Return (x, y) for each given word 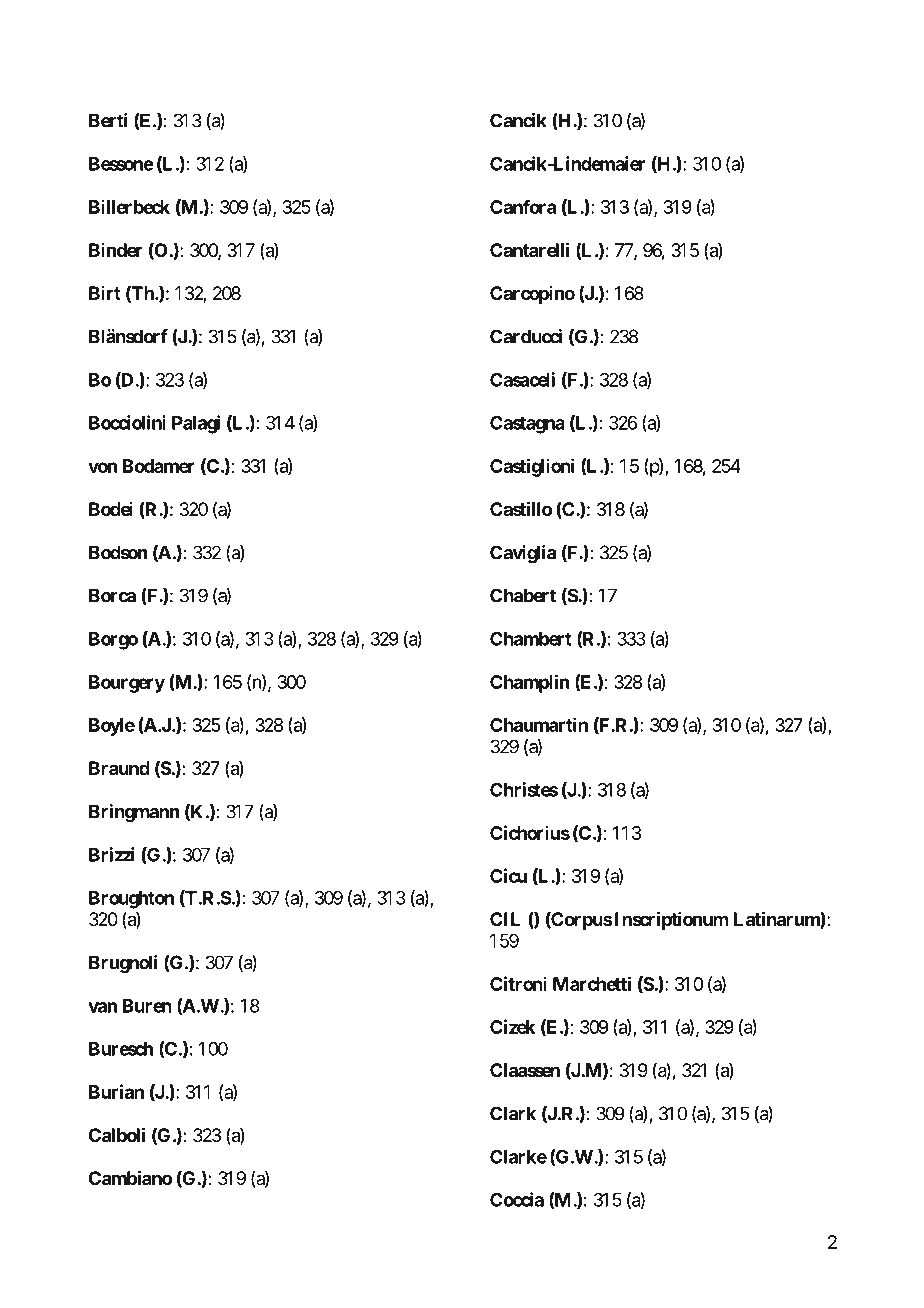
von (102, 467)
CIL (505, 919)
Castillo (521, 508)
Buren (147, 1006)
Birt (105, 293)
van (102, 1007)
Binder (115, 250)
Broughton (131, 900)
